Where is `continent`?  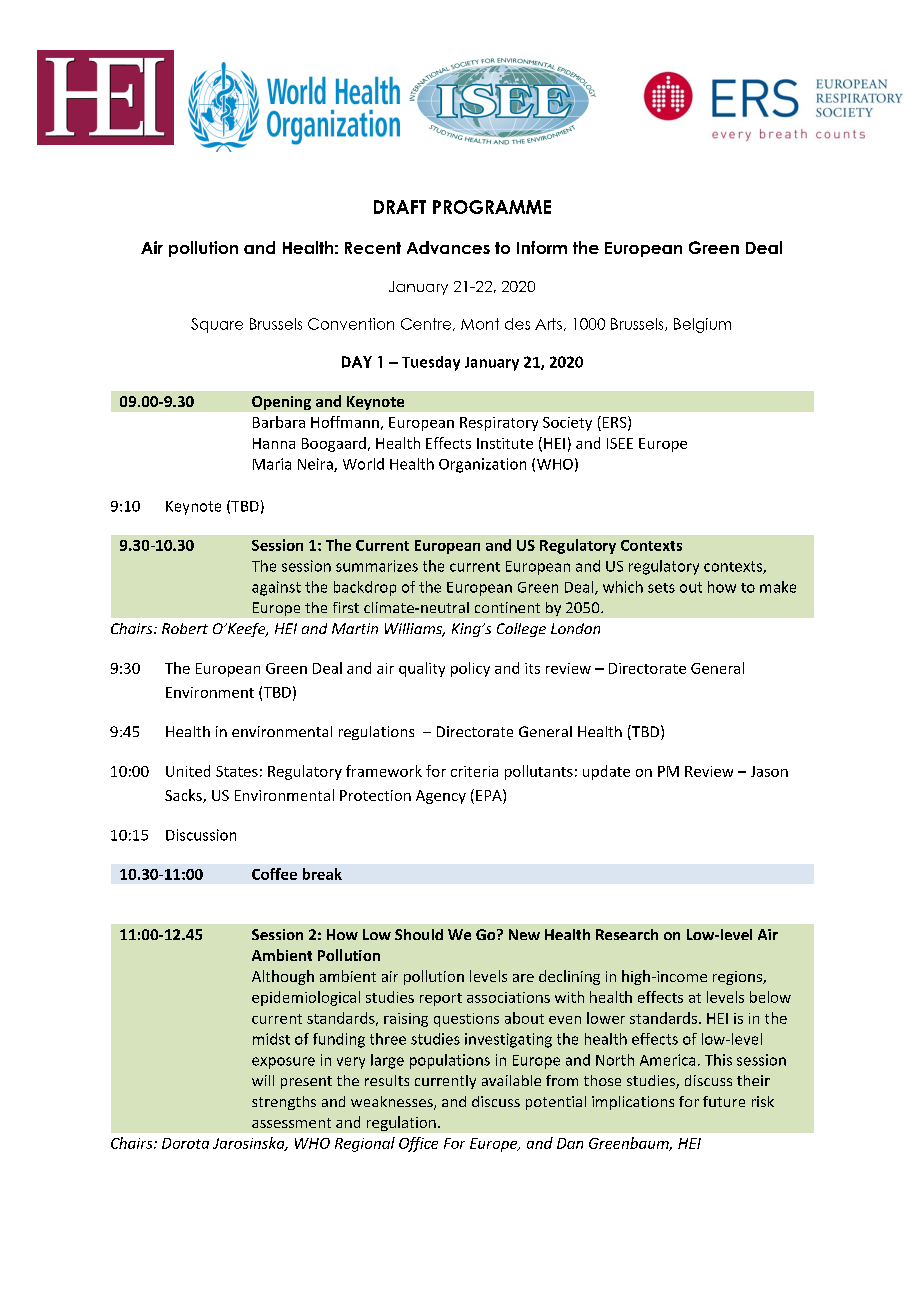
continent is located at coordinates (507, 607).
